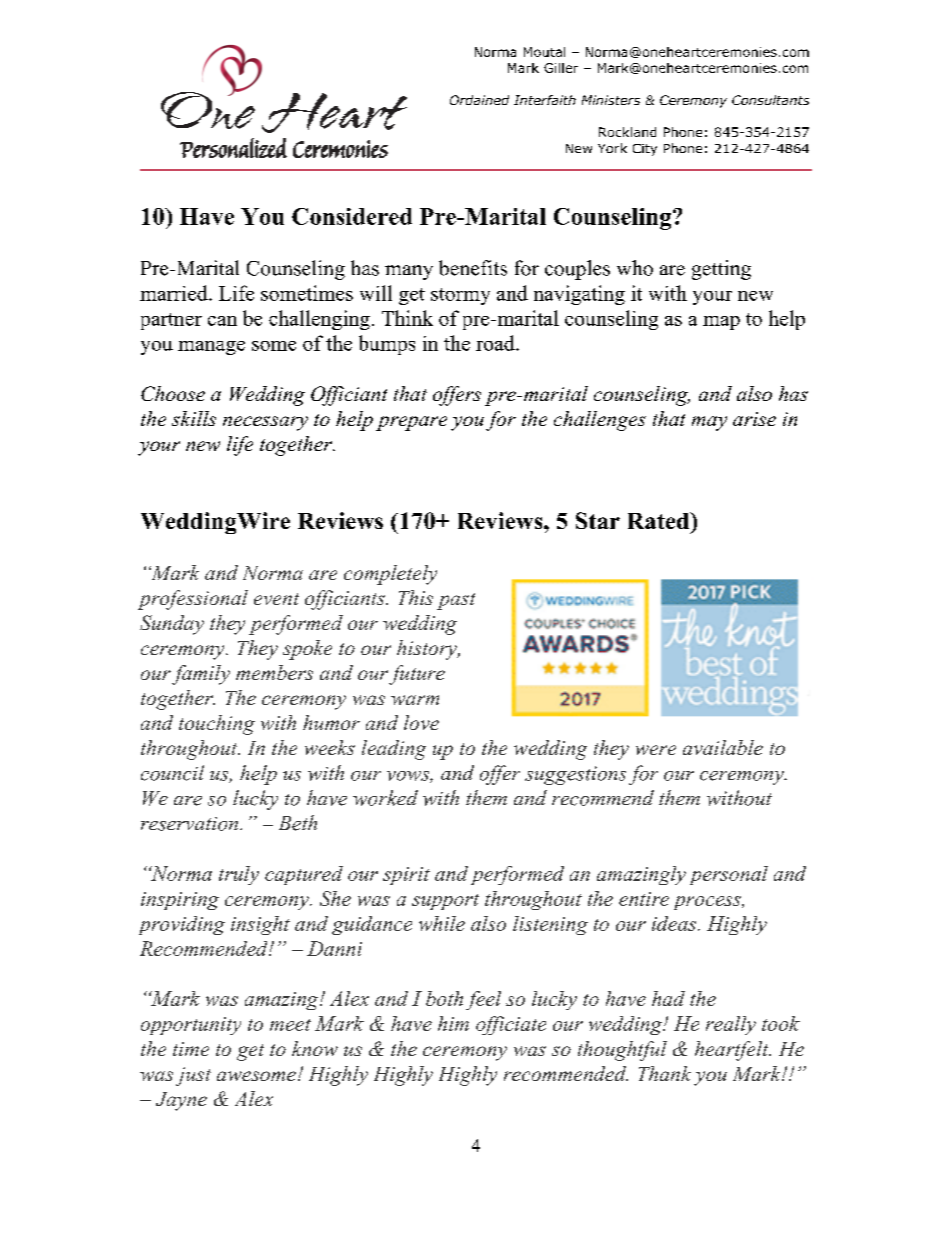  What do you see at coordinates (660, 520) in the page?
I see `Rated` at bounding box center [660, 520].
